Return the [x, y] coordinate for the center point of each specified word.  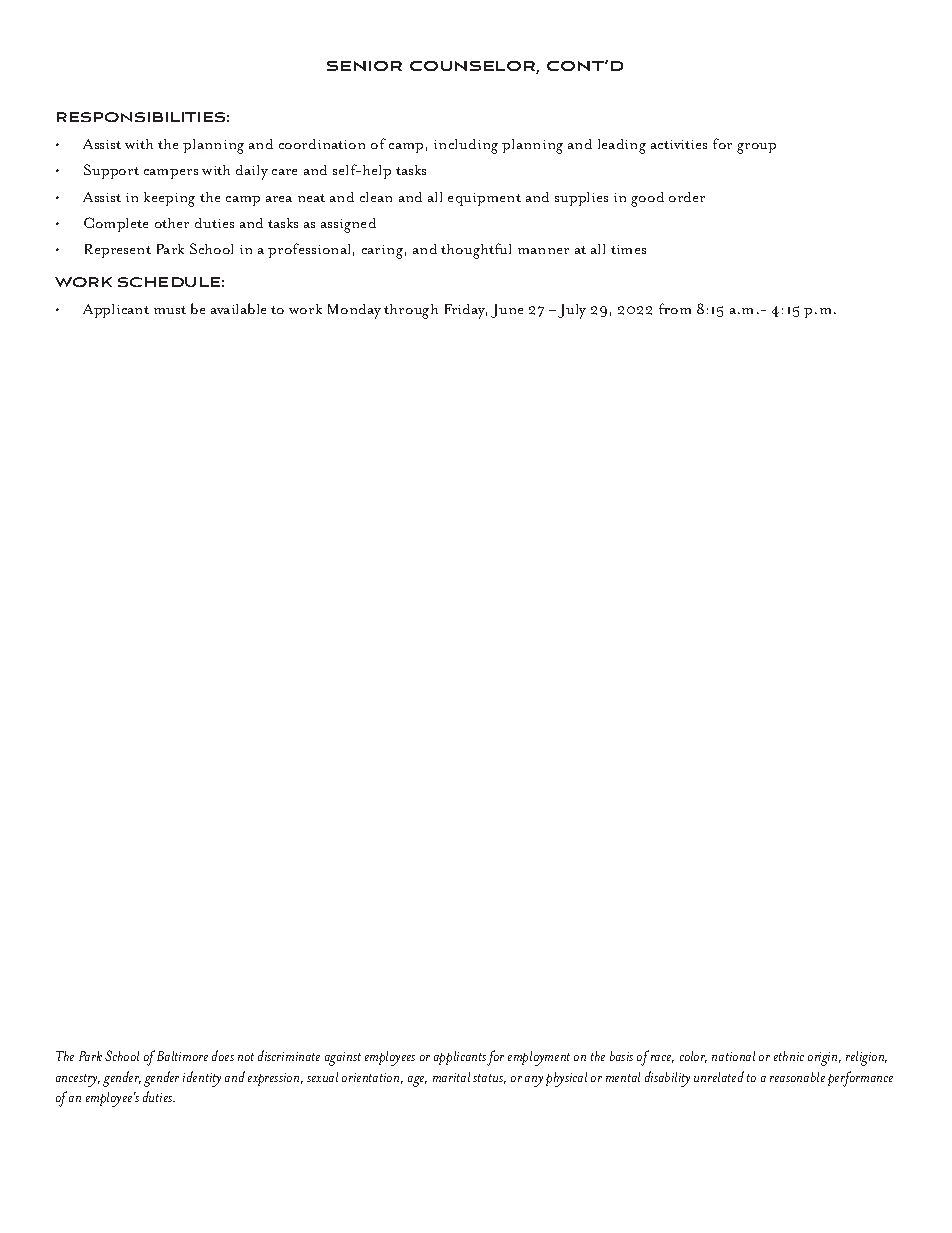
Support [111, 171]
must [170, 310]
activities [679, 144]
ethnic [789, 1056]
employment [539, 1058]
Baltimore [182, 1056]
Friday [466, 311]
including [466, 146]
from [675, 308]
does [223, 1055]
